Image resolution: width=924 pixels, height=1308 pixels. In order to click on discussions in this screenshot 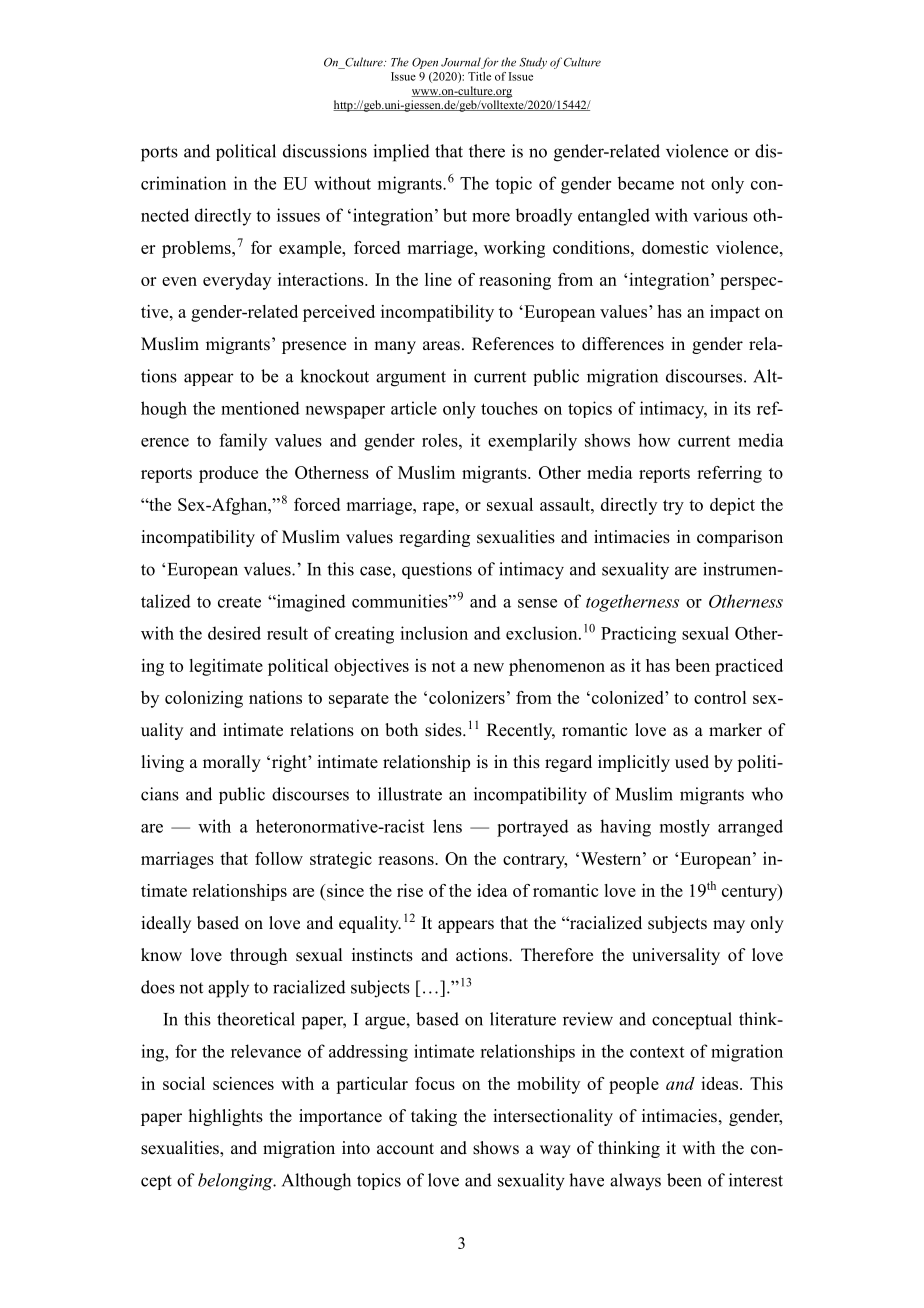, I will do `click(325, 151)`.
